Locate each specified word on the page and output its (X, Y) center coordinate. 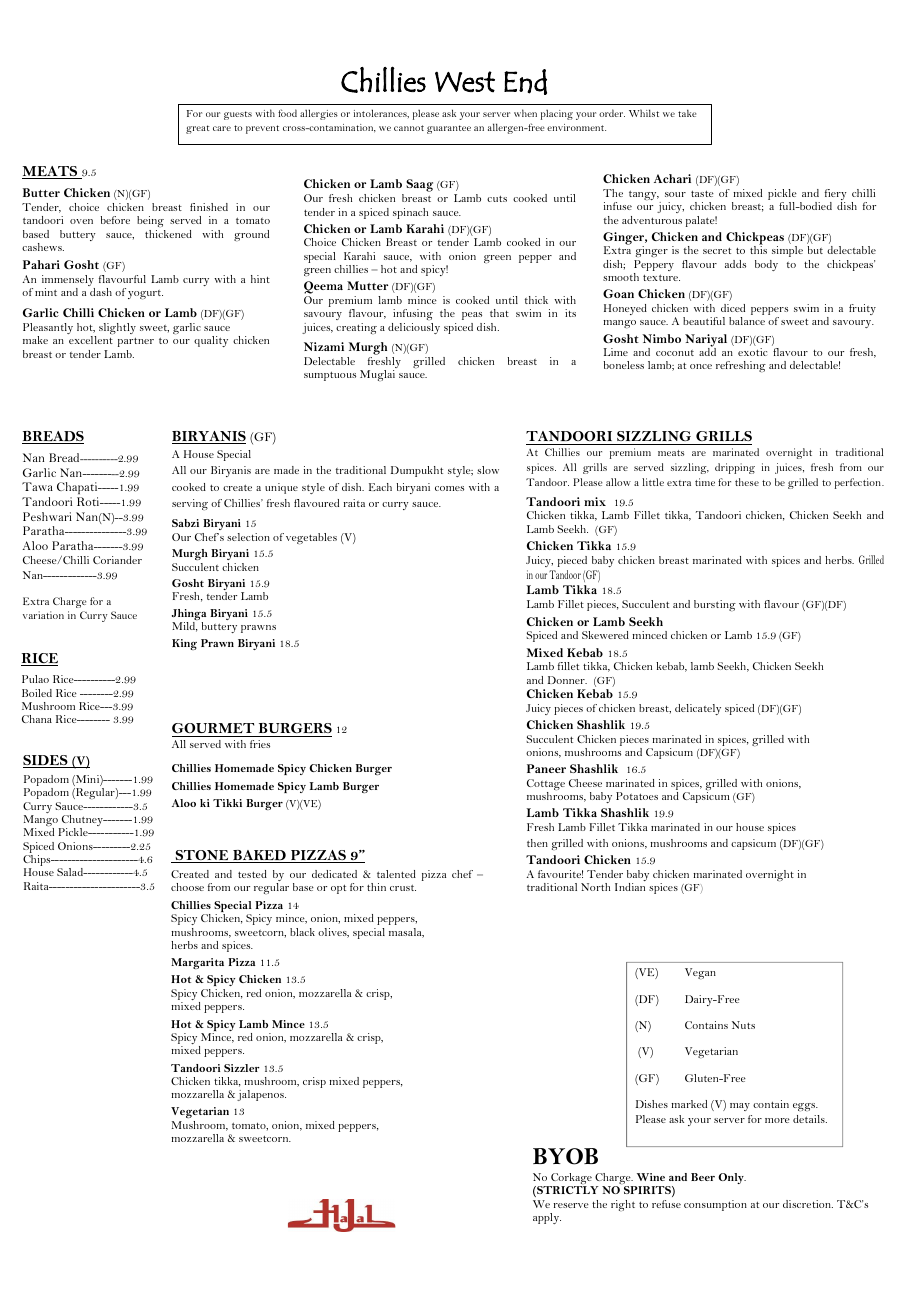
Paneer (546, 768)
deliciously (414, 328)
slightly (117, 328)
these (747, 482)
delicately (698, 709)
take (687, 113)
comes (449, 488)
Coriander (117, 560)
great (197, 129)
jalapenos (261, 1095)
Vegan (700, 973)
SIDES (46, 761)
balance (747, 321)
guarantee (449, 129)
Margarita (197, 963)
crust (403, 888)
